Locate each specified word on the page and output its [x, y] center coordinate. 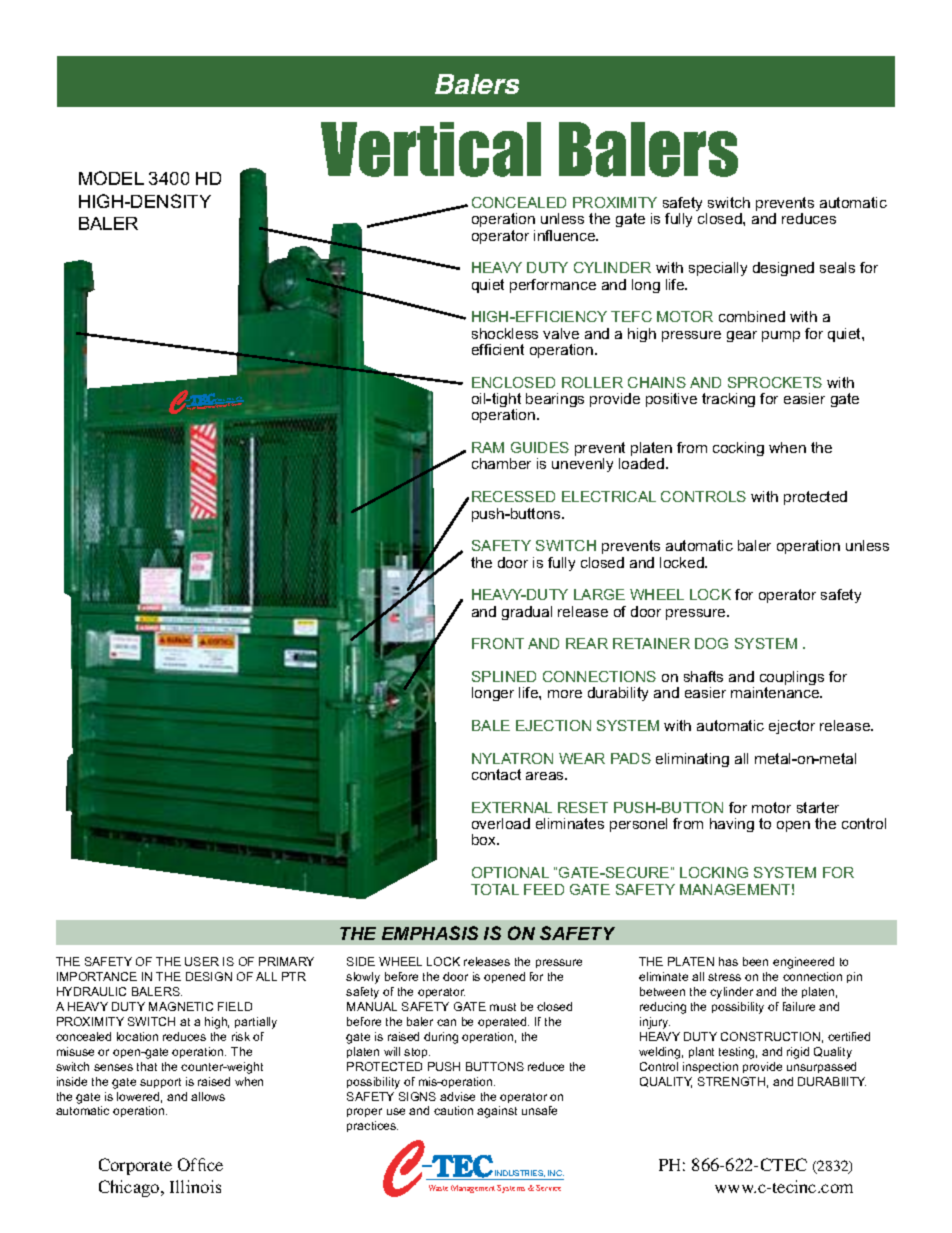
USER [202, 961]
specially [718, 269]
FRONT [498, 643]
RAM [488, 447]
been [755, 961]
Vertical [431, 149]
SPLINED [504, 676]
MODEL [111, 178]
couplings [792, 679]
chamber [501, 463]
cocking [738, 449]
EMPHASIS [430, 933]
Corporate [135, 1166]
